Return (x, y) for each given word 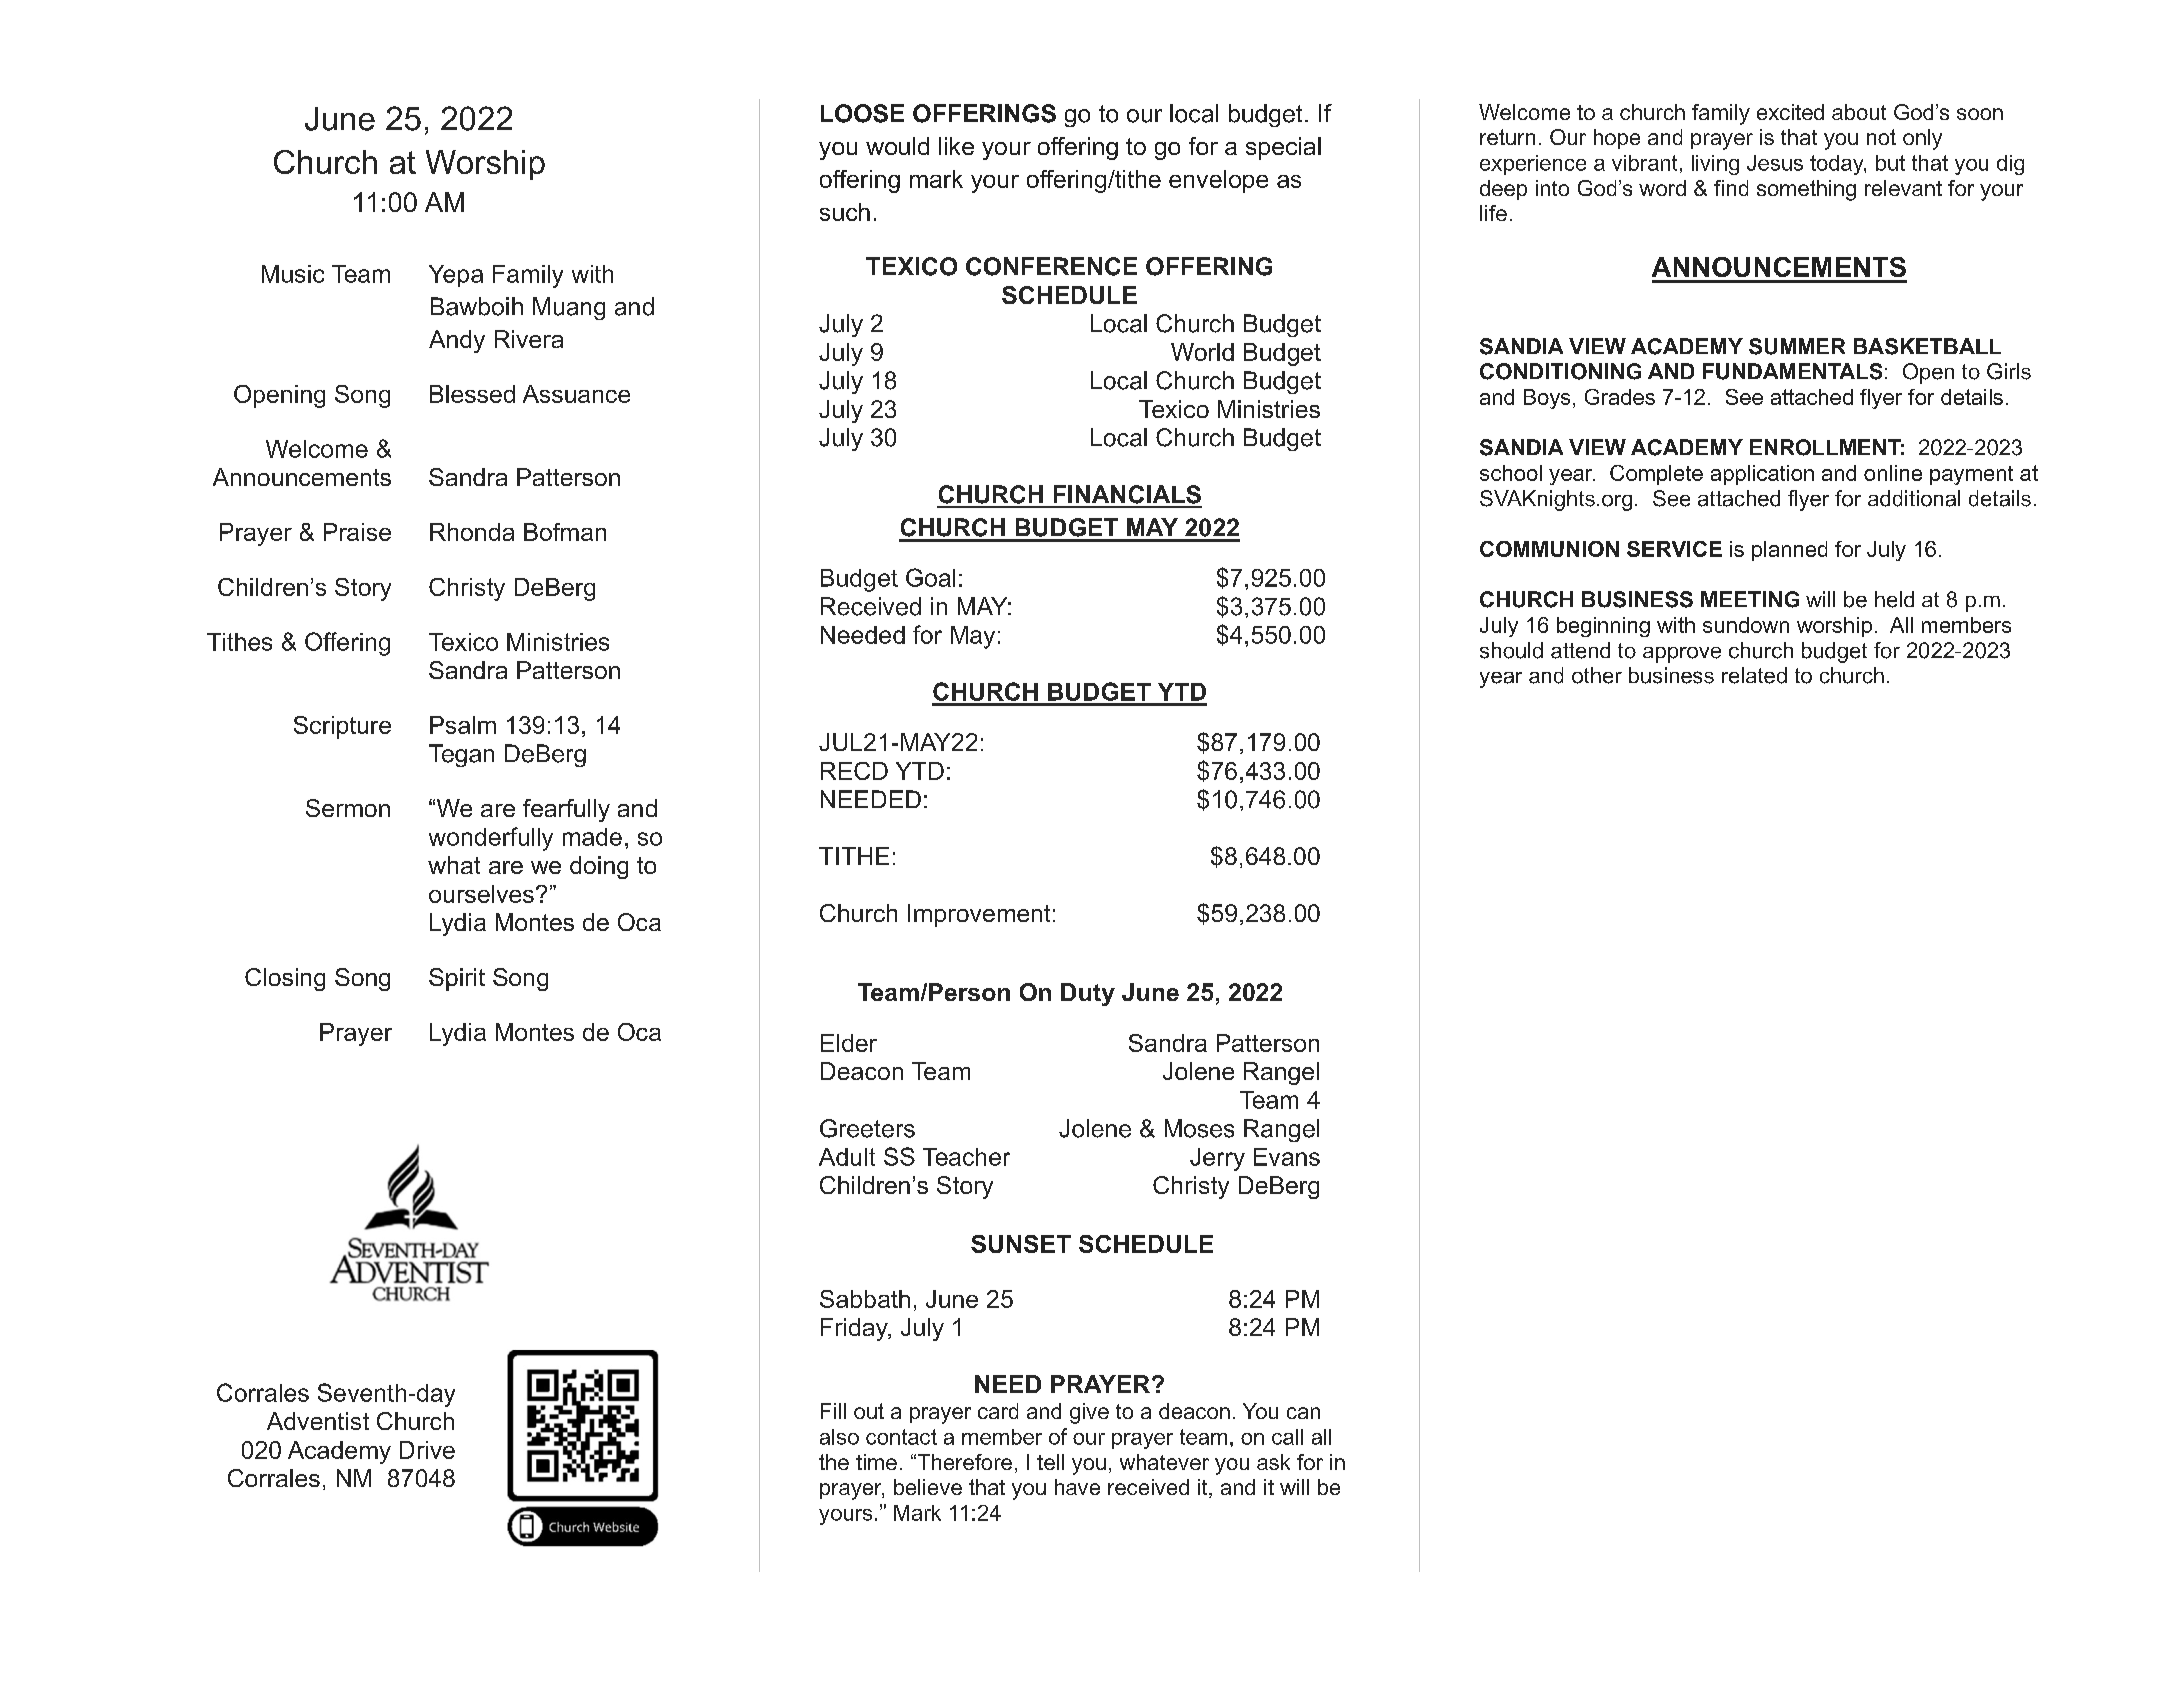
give (1089, 1413)
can (1303, 1413)
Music (293, 274)
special (1283, 148)
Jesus (1775, 163)
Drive (427, 1450)
